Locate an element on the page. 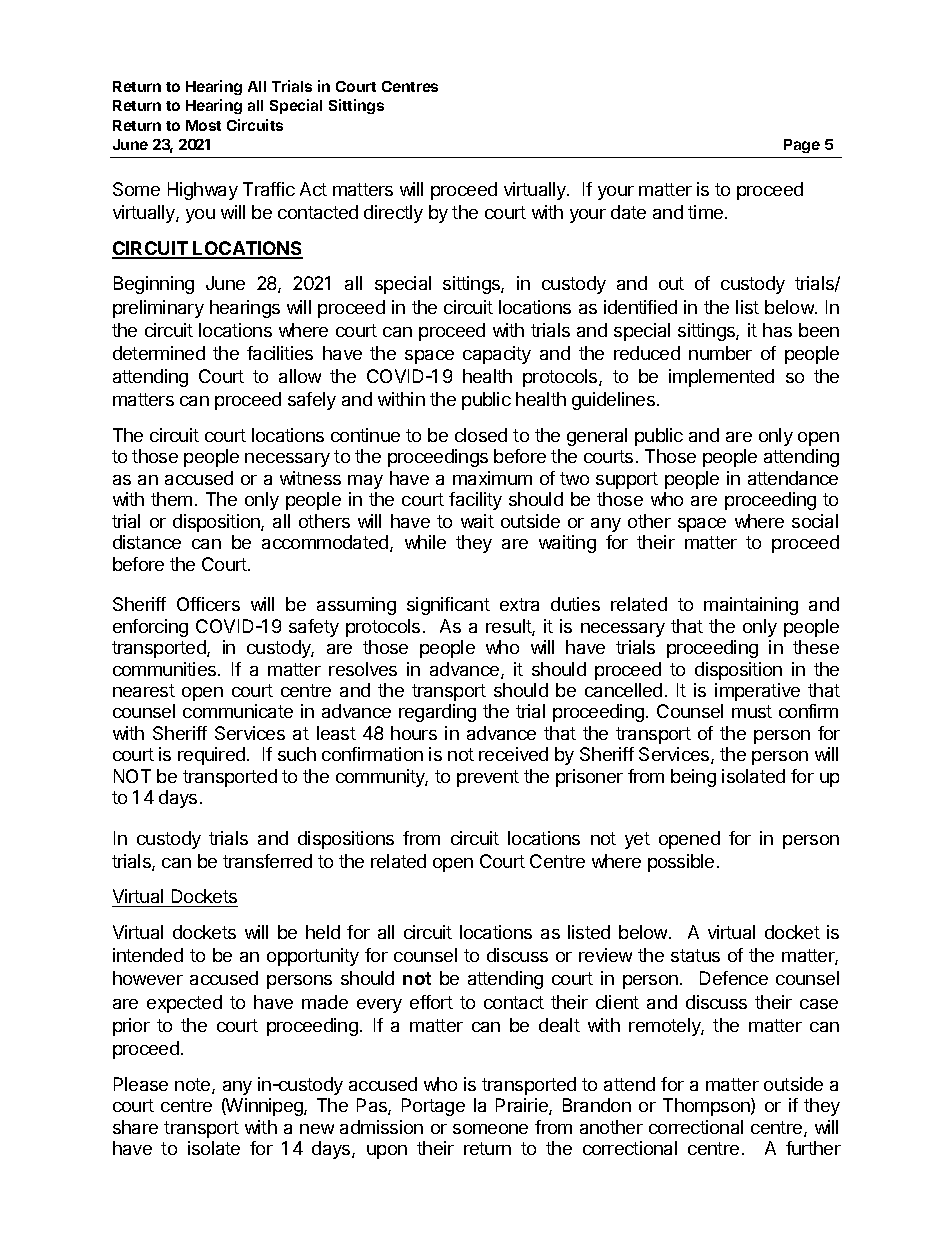 Image resolution: width=952 pixels, height=1233 pixels. Page is located at coordinates (802, 146).
